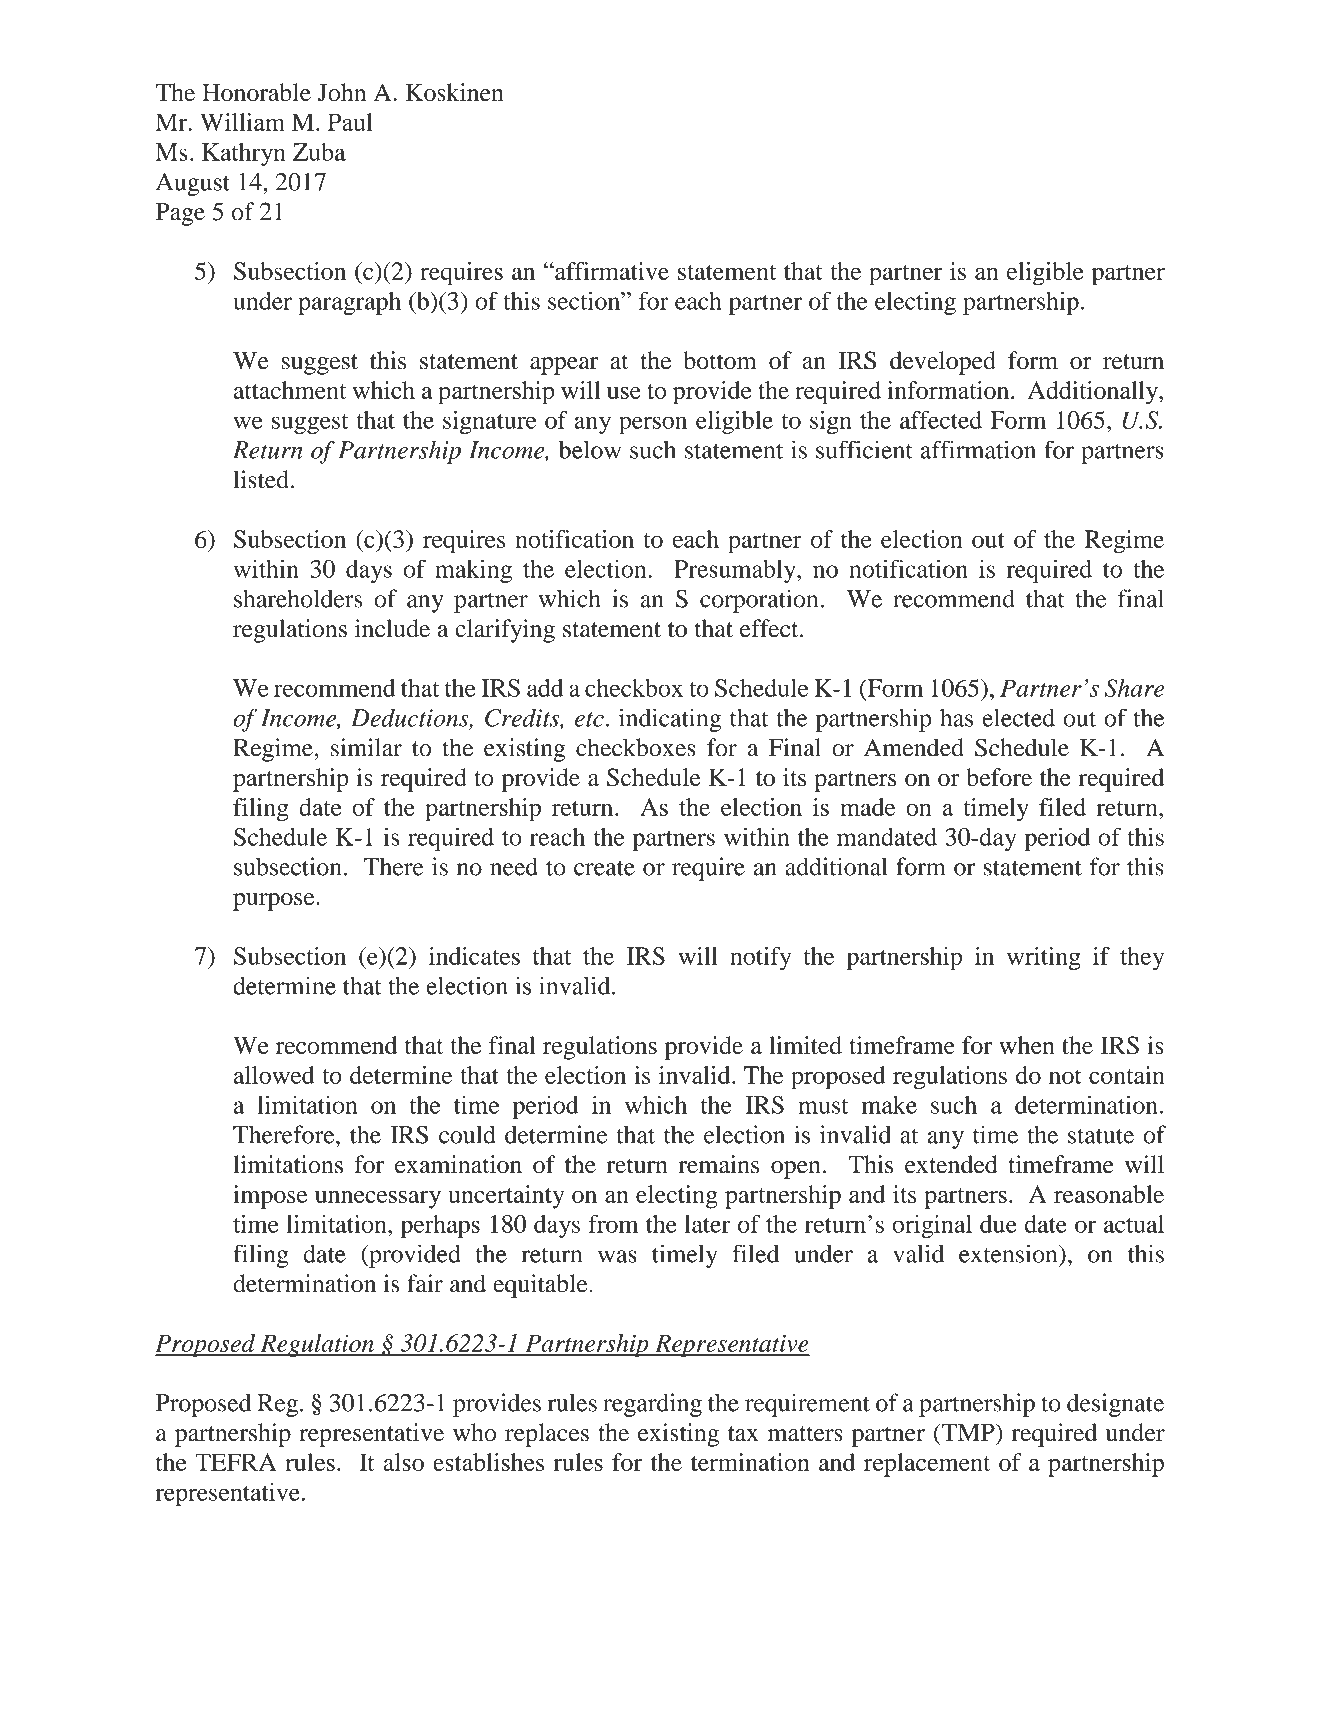 This screenshot has width=1320, height=1709. Describe the element at coordinates (968, 1432) in the screenshot. I see `TMP` at that location.
